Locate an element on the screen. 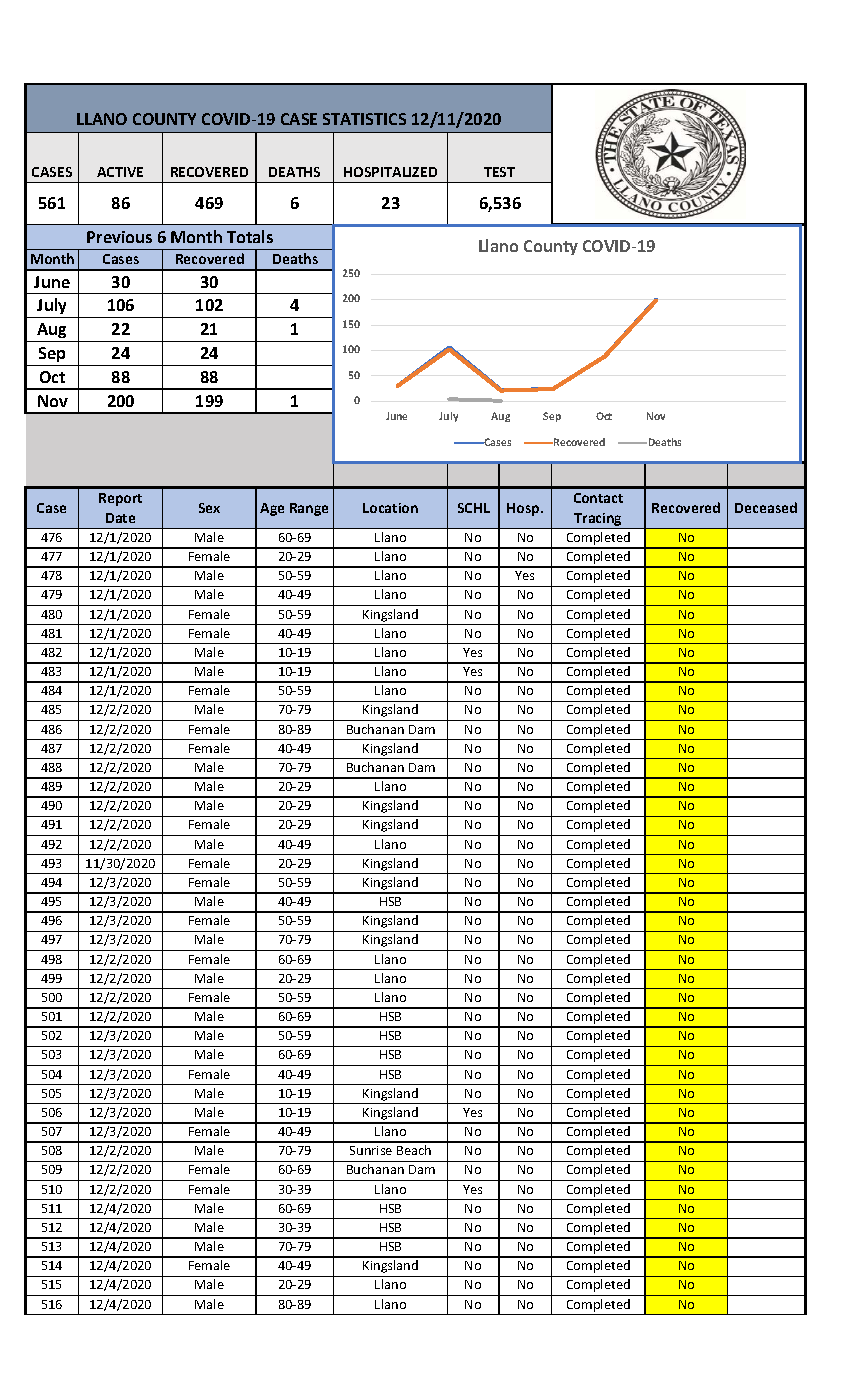 The image size is (849, 1400). STATISTICS is located at coordinates (364, 119).
